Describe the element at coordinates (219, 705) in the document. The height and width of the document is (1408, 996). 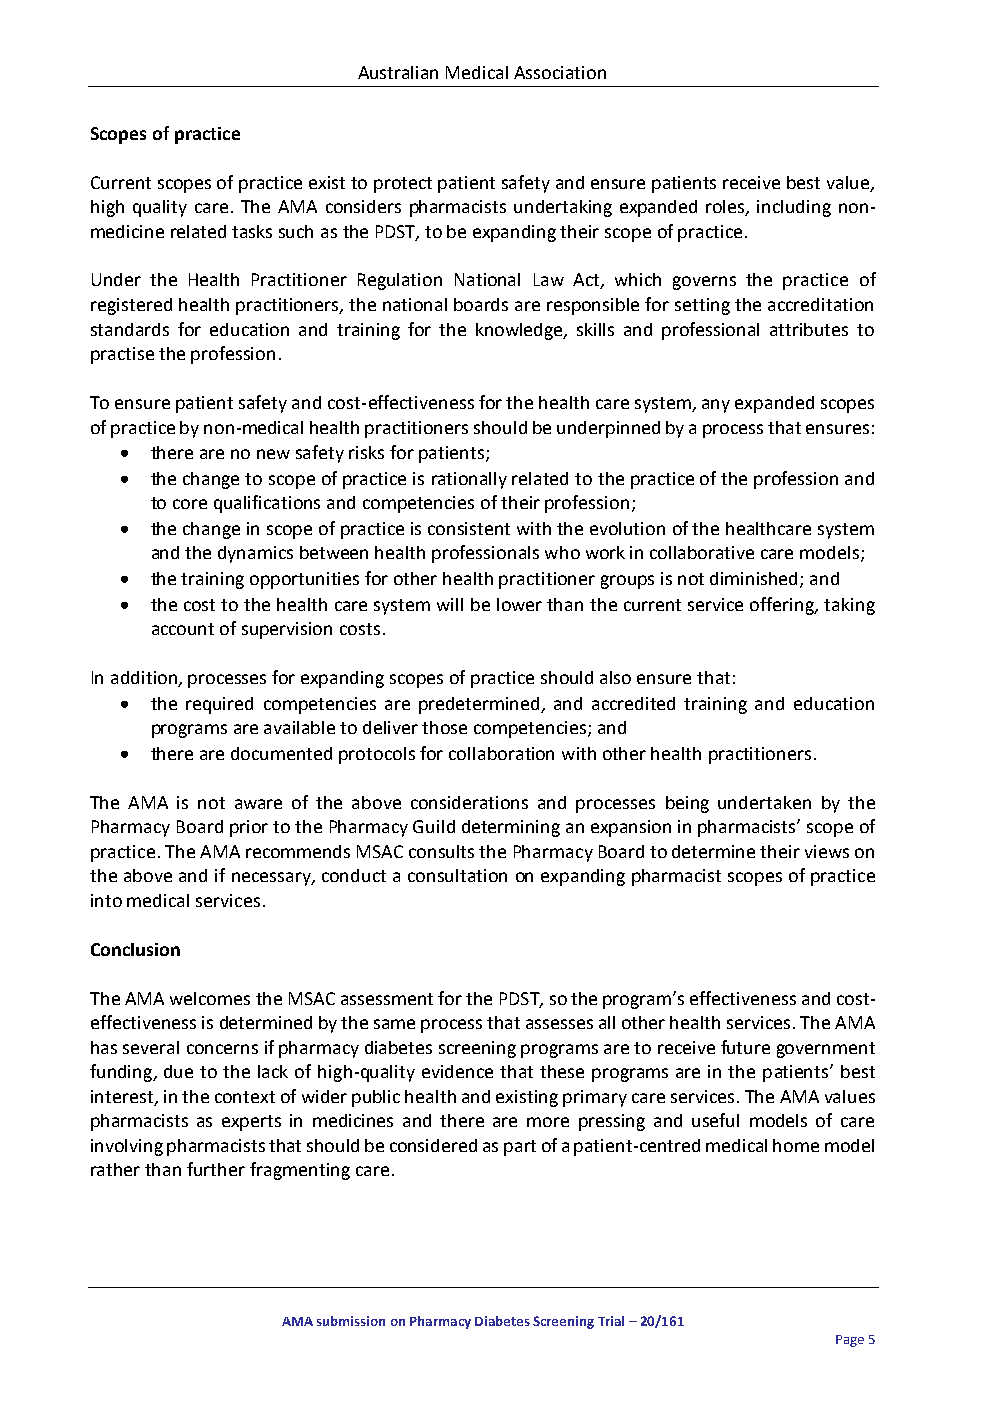
I see `required` at that location.
